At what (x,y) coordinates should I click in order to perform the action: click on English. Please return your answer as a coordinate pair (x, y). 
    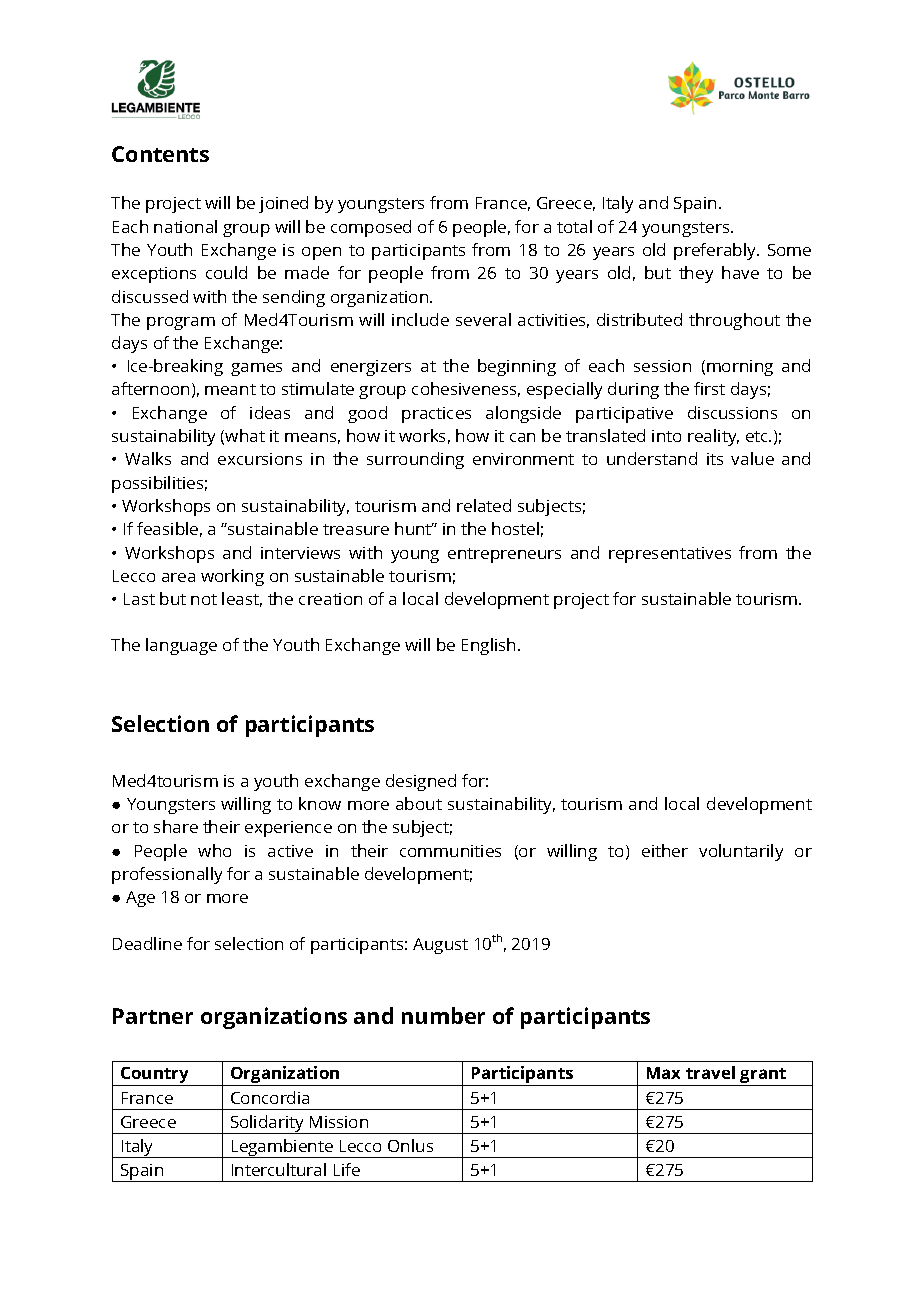
    Looking at the image, I should click on (488, 646).
